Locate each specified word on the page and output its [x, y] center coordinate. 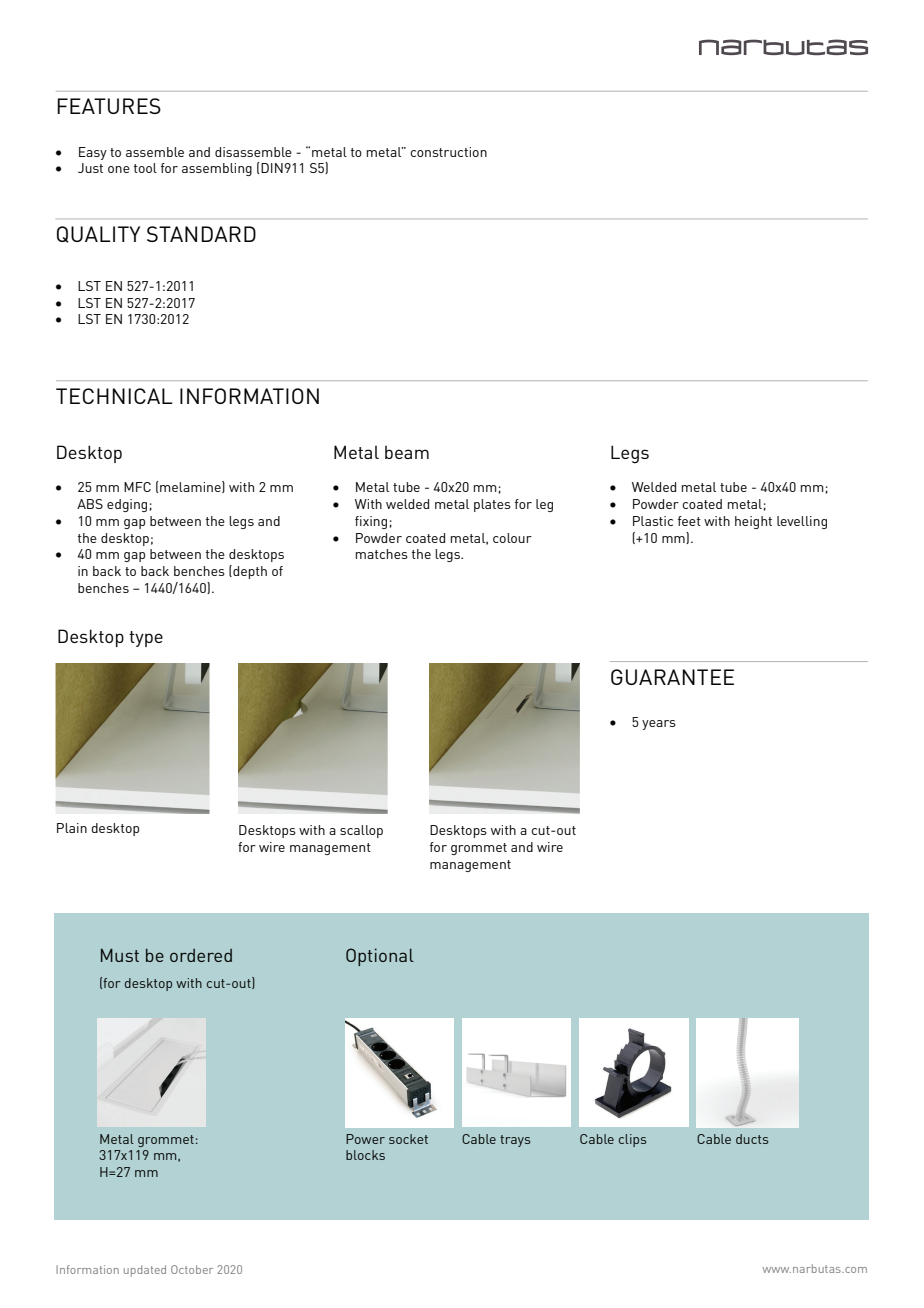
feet [689, 521]
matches [382, 554]
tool [145, 168]
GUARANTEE [672, 677]
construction [448, 152]
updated [145, 1271]
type [146, 639]
